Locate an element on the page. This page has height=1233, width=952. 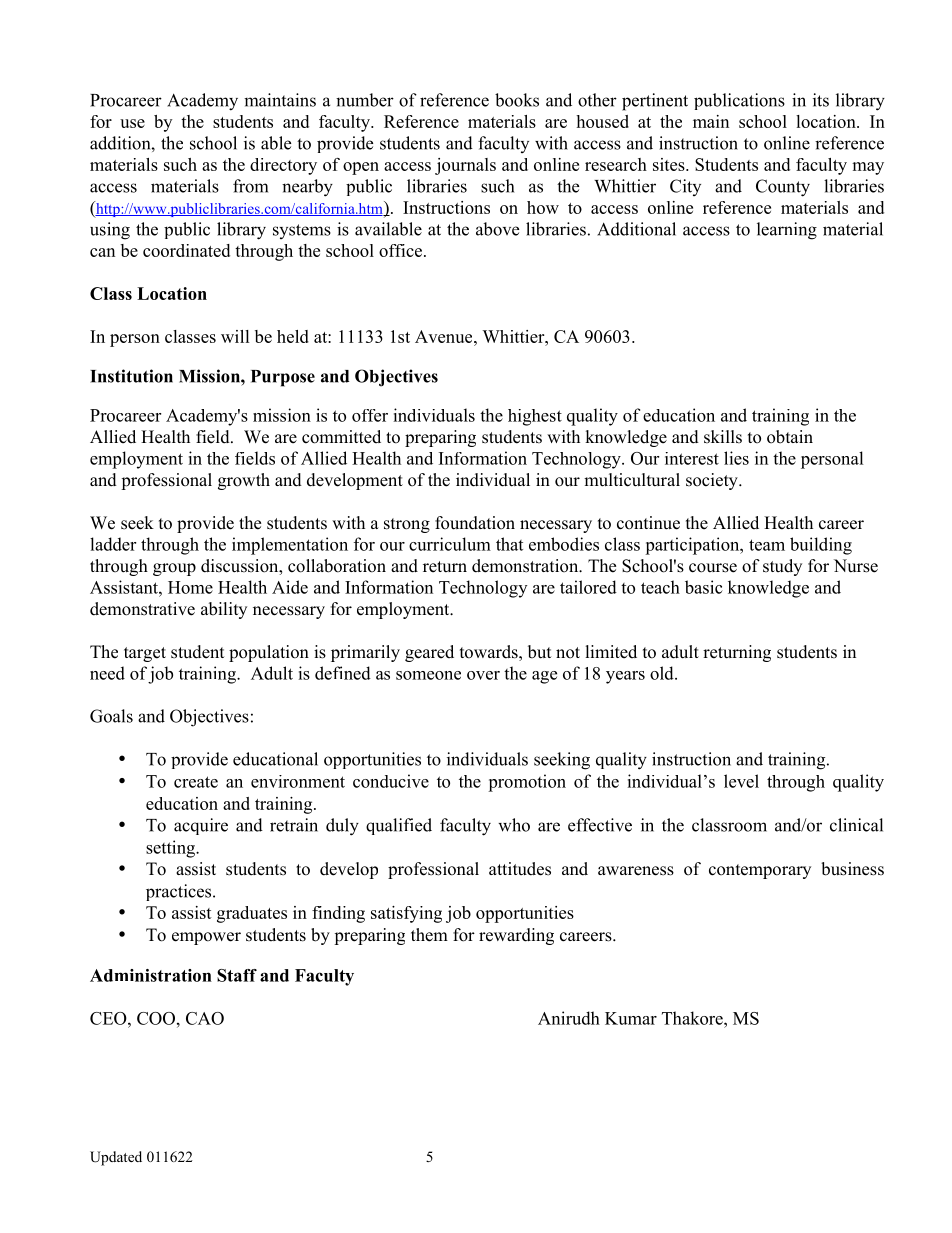
Anirudh is located at coordinates (569, 1018).
